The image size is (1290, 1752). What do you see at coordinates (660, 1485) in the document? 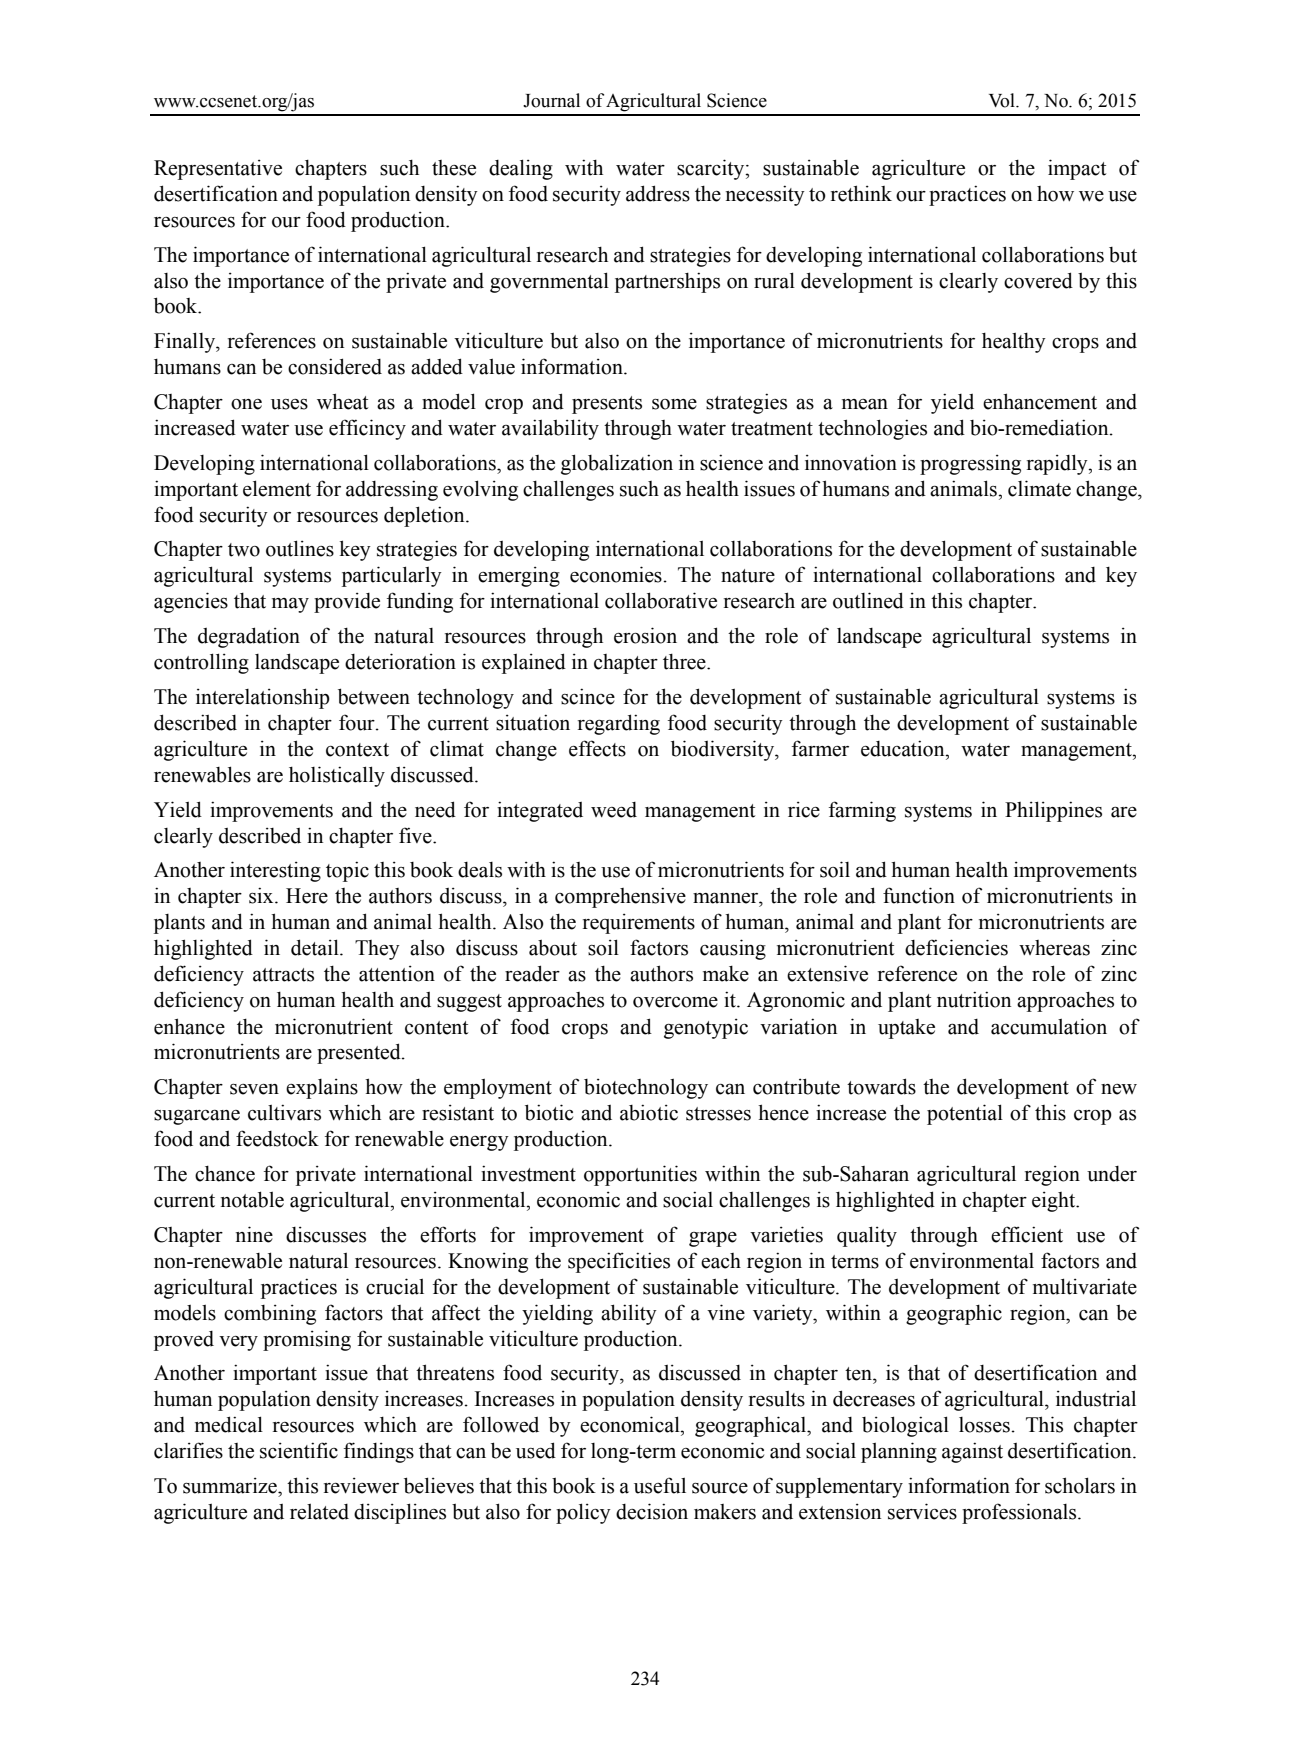
I see `useful` at bounding box center [660, 1485].
